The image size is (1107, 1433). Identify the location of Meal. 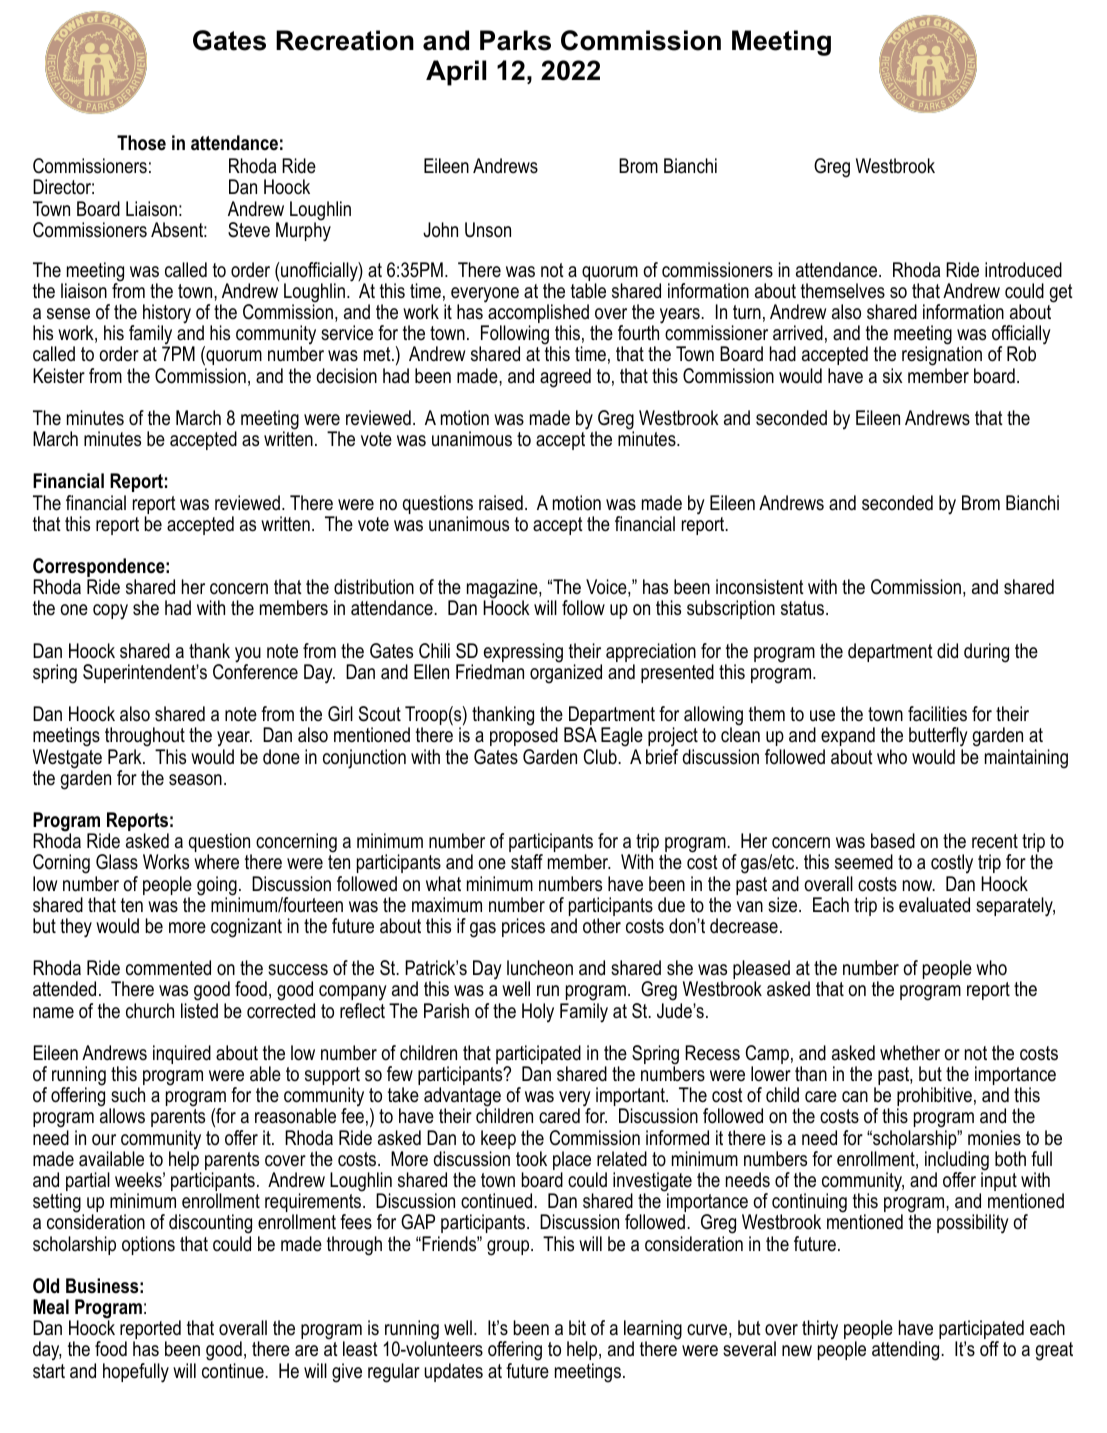
(51, 1307).
